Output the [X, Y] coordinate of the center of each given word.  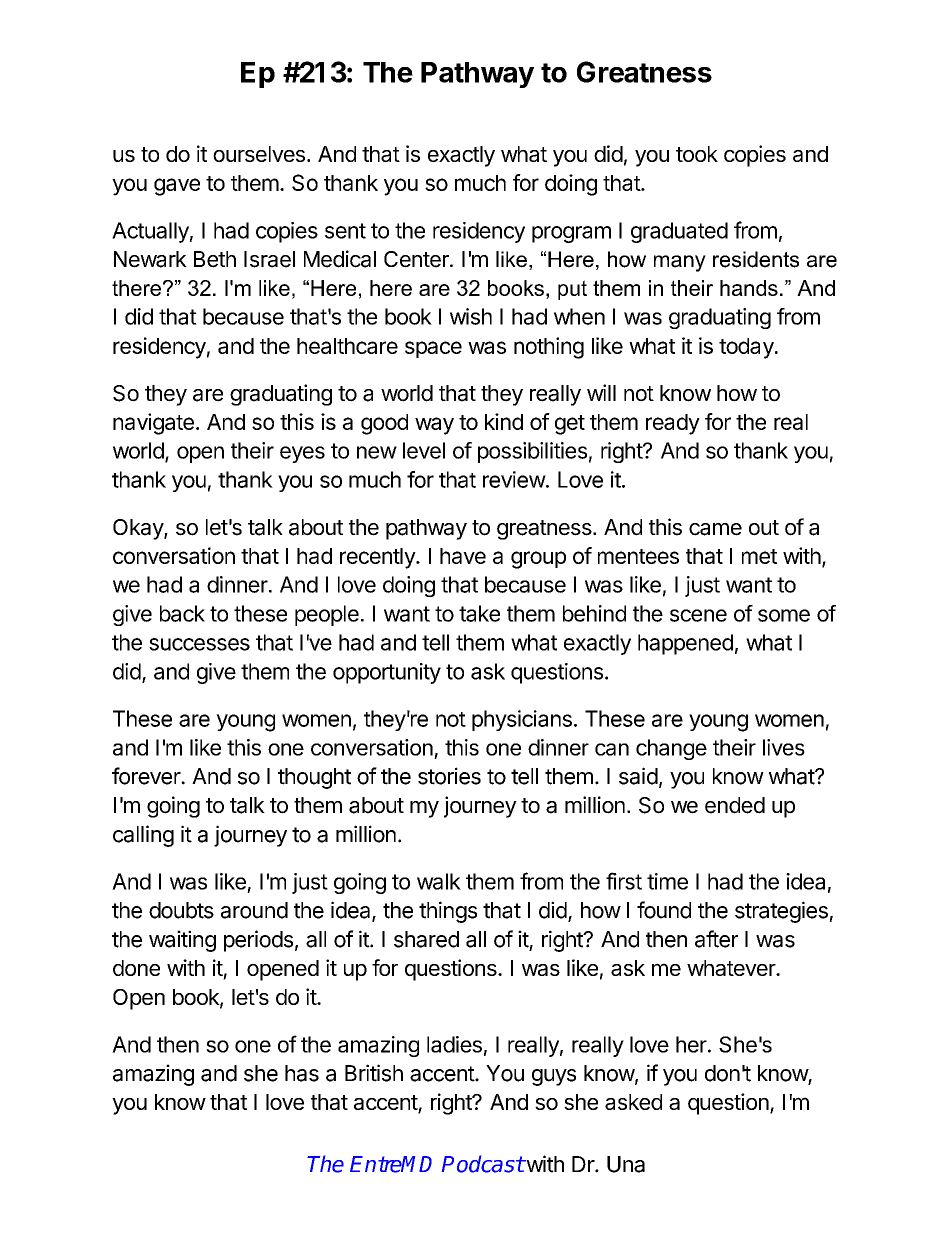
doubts [181, 910]
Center [417, 259]
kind [504, 421]
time [667, 881]
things [448, 912]
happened [685, 644]
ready [673, 424]
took [697, 154]
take [479, 613]
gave [177, 187]
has [302, 1073]
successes [199, 644]
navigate [153, 424]
